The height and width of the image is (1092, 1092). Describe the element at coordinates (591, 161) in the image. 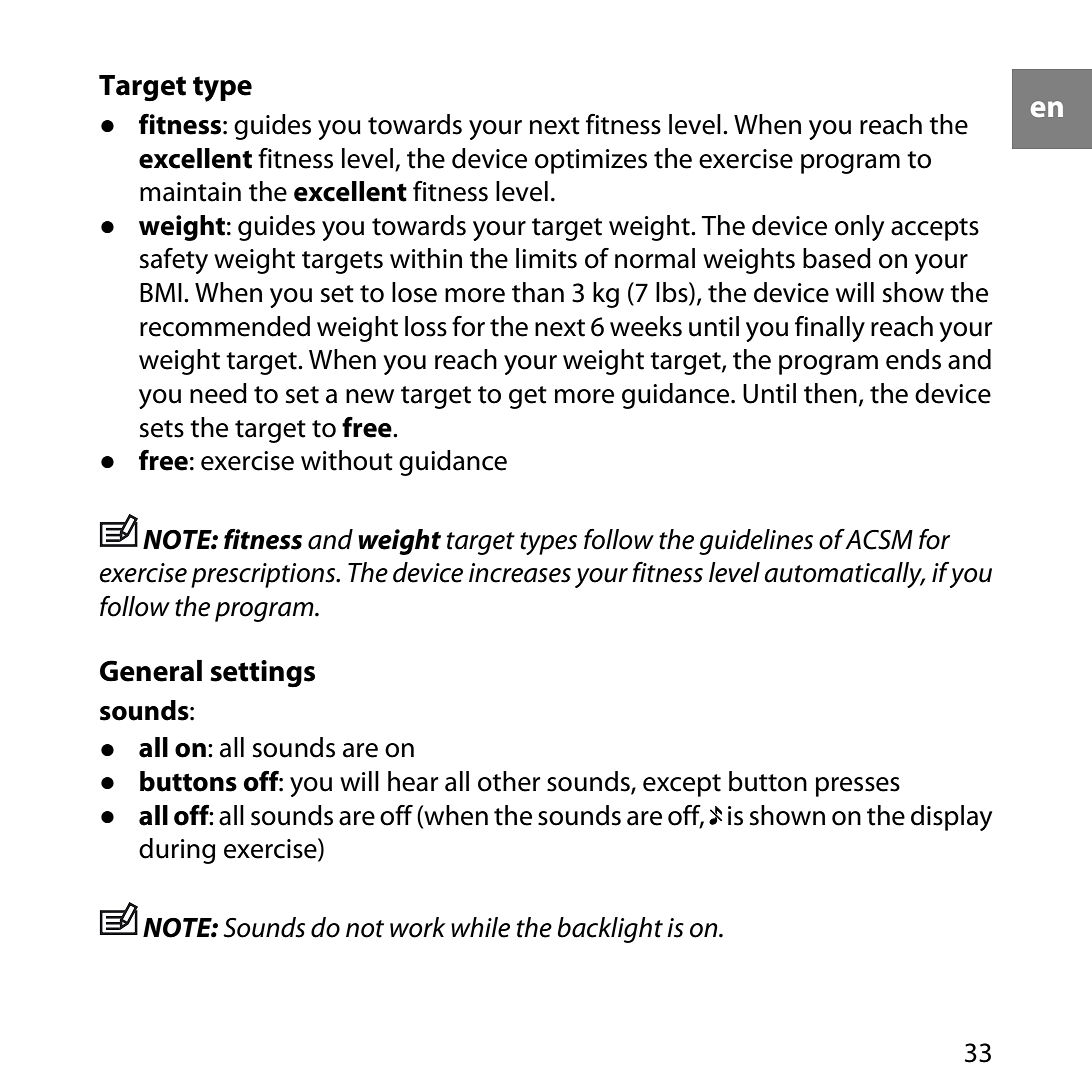

I see `optimizes` at that location.
